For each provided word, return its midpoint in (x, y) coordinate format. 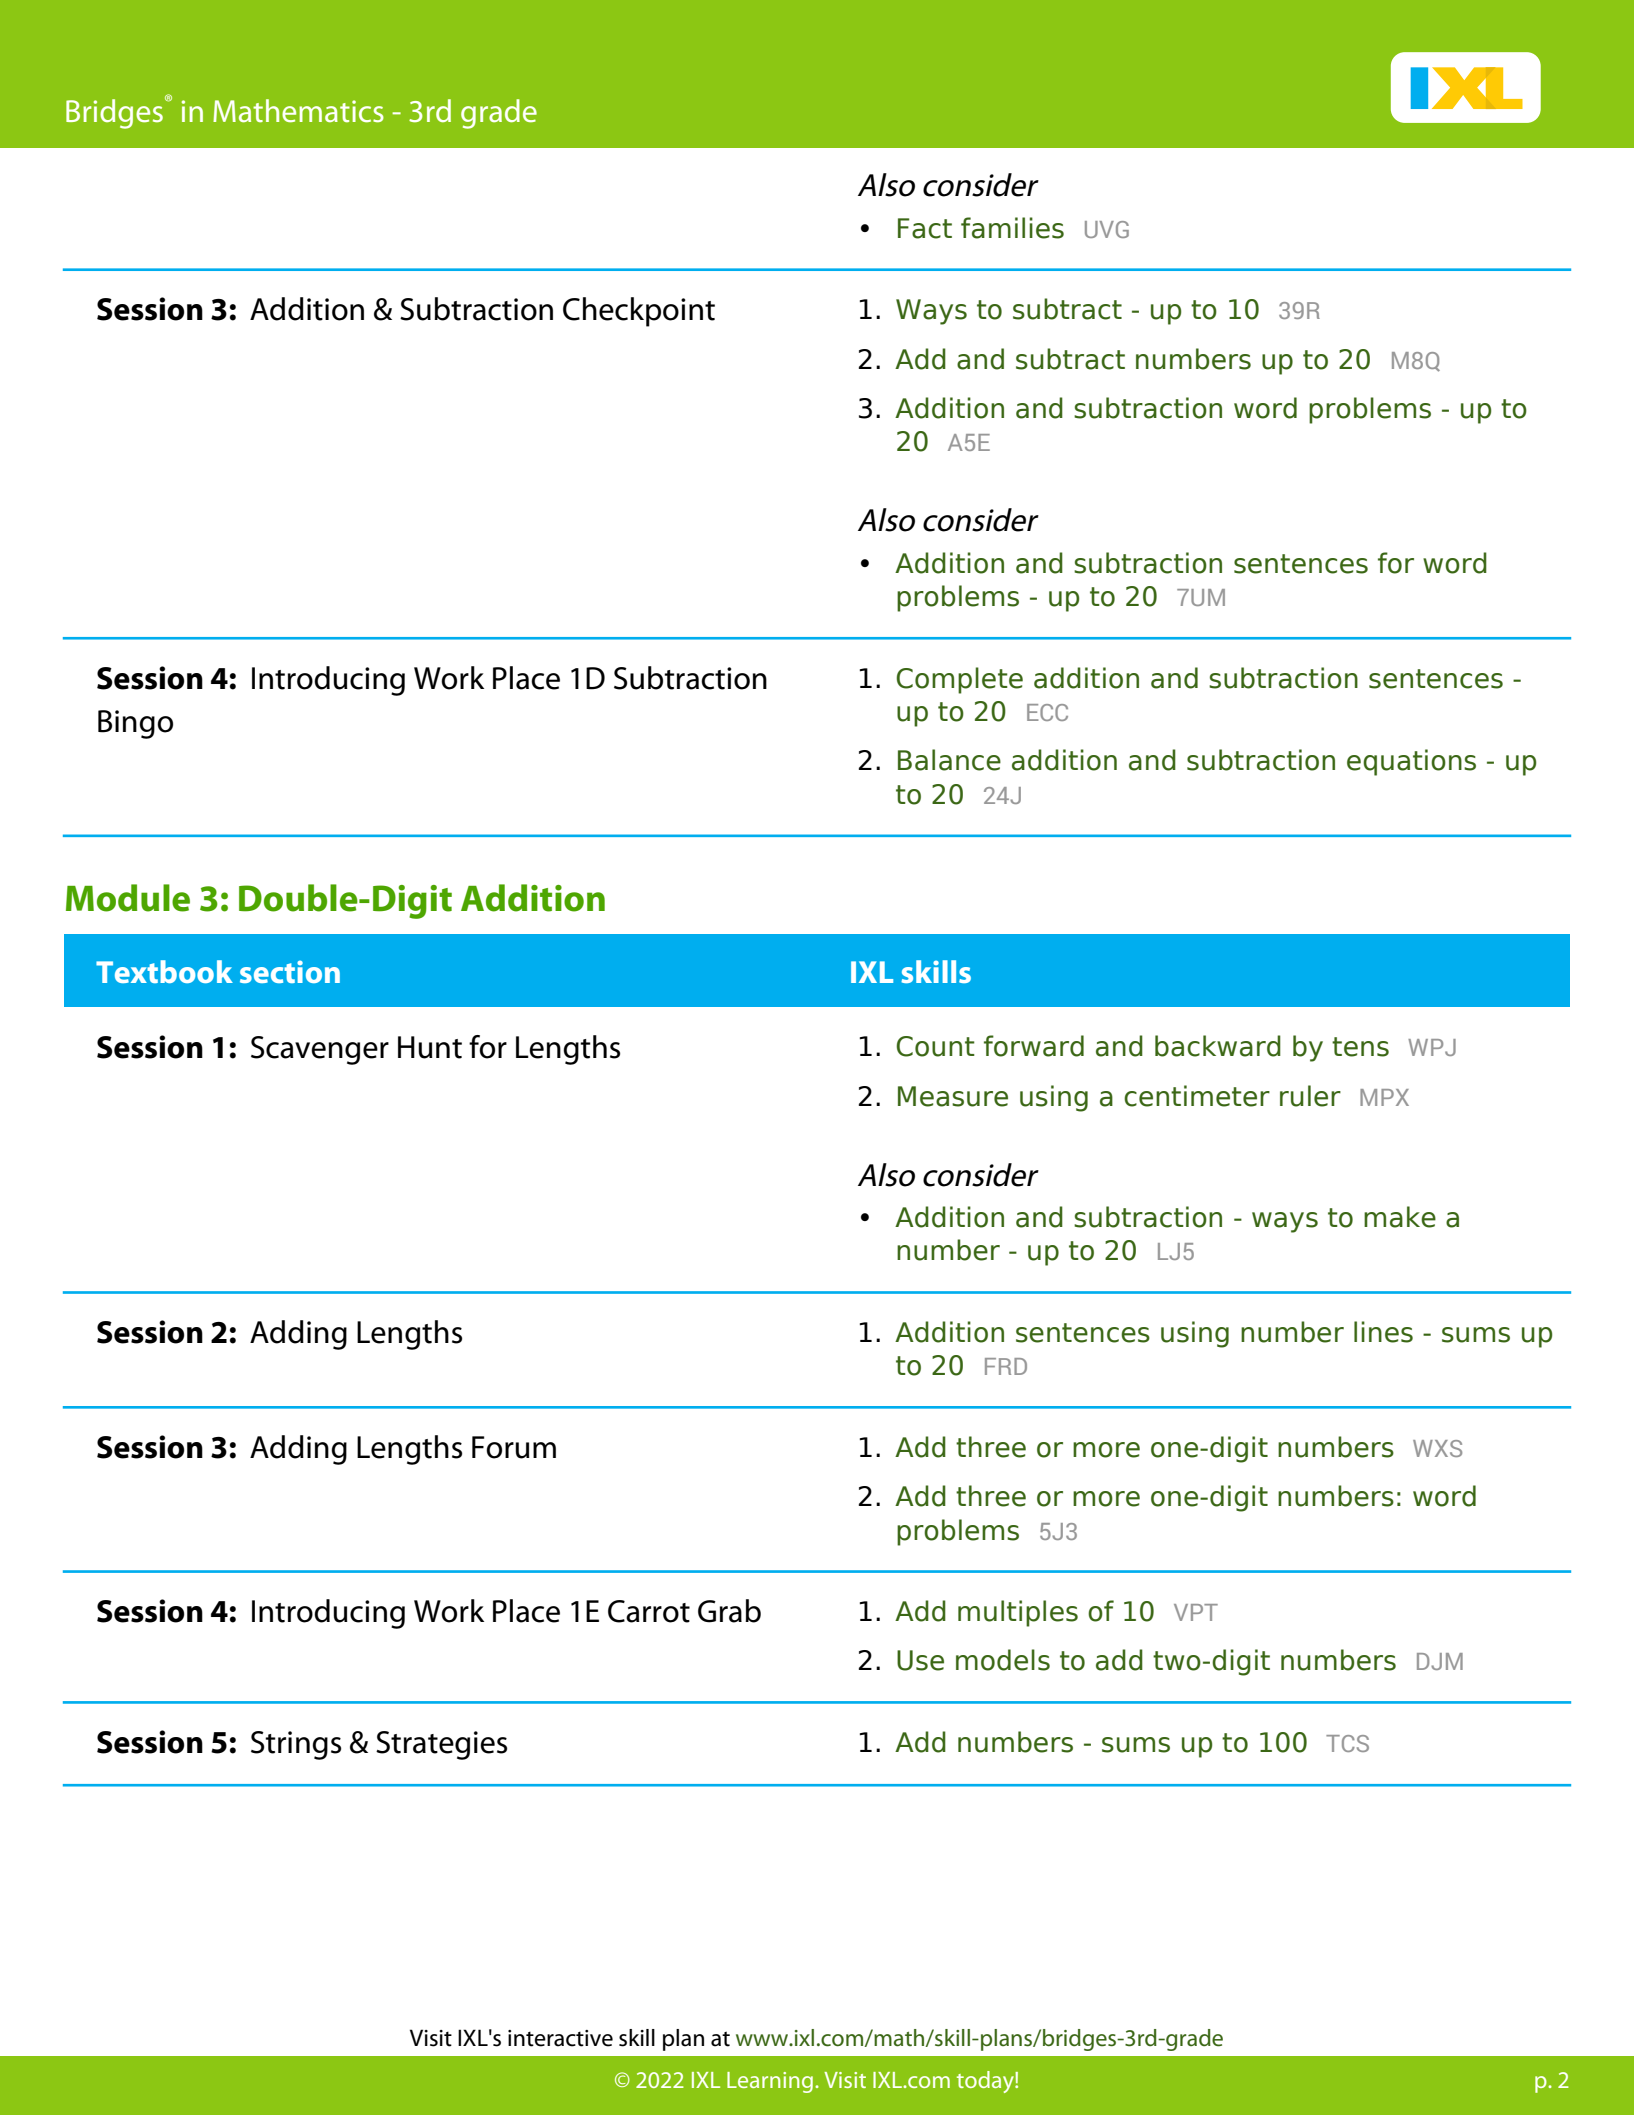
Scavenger (320, 1050)
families (1012, 228)
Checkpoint (639, 312)
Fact (925, 228)
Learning (770, 2082)
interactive (560, 2038)
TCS (1347, 1743)
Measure (953, 1096)
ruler (1310, 1096)
